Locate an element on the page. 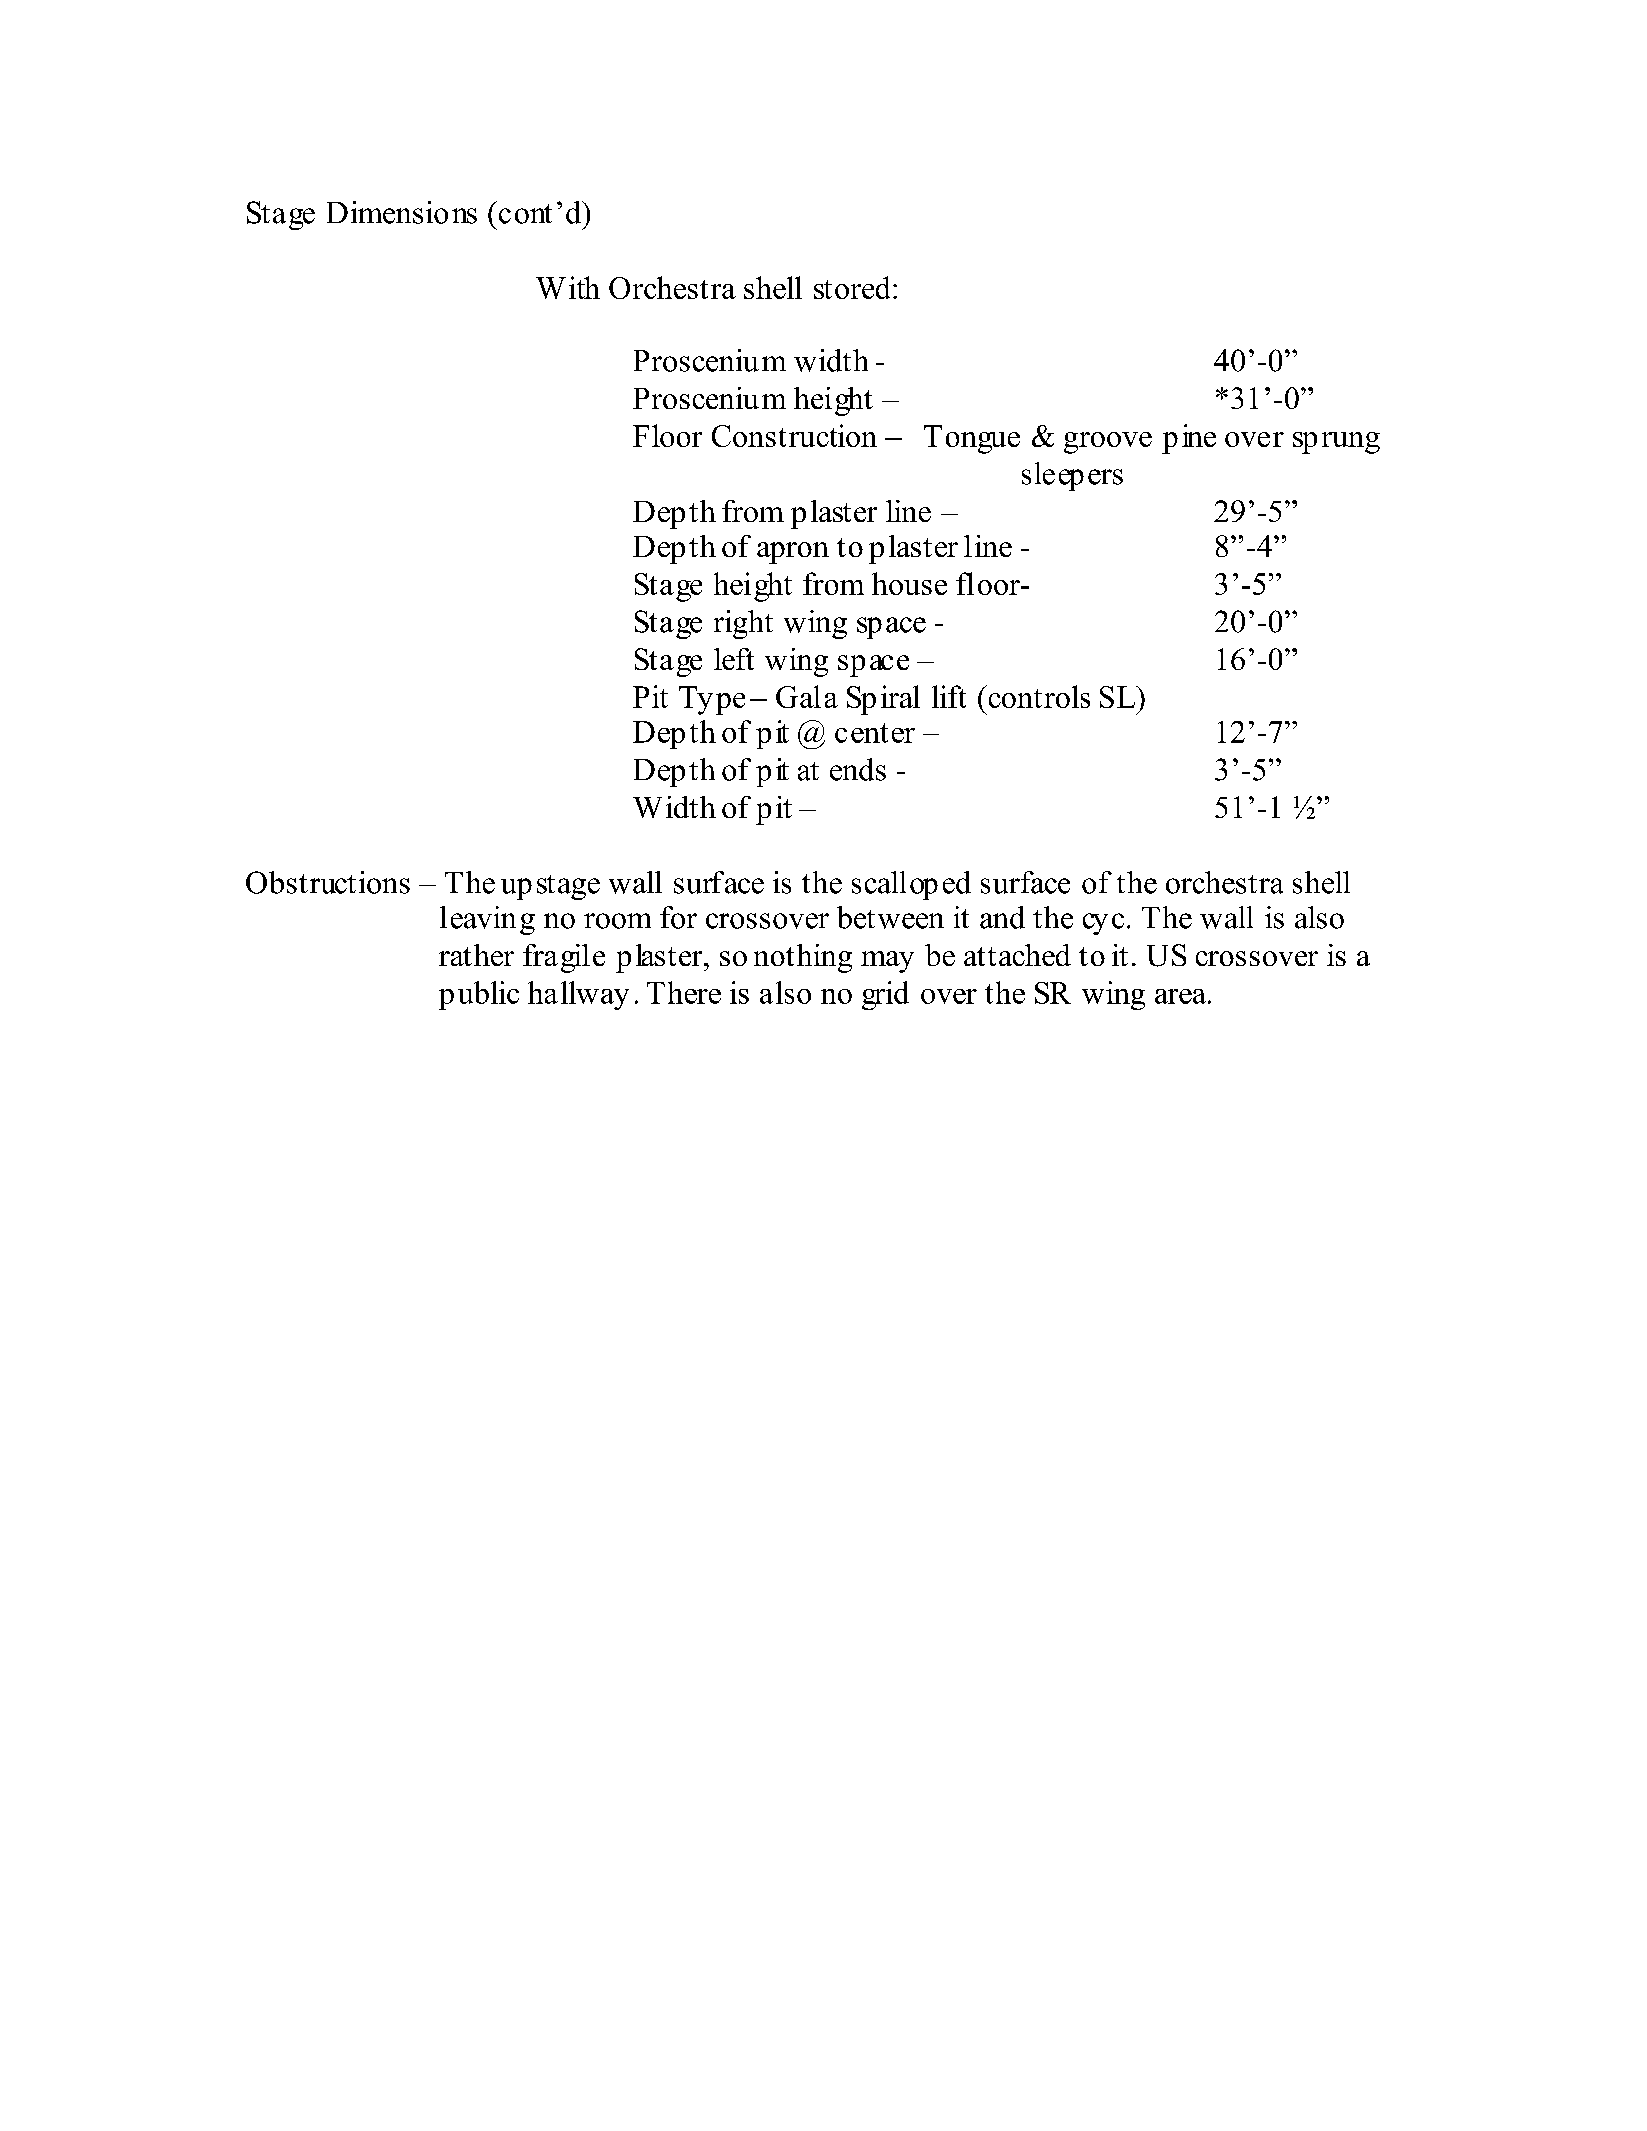 The image size is (1647, 2131). rather is located at coordinates (476, 955).
